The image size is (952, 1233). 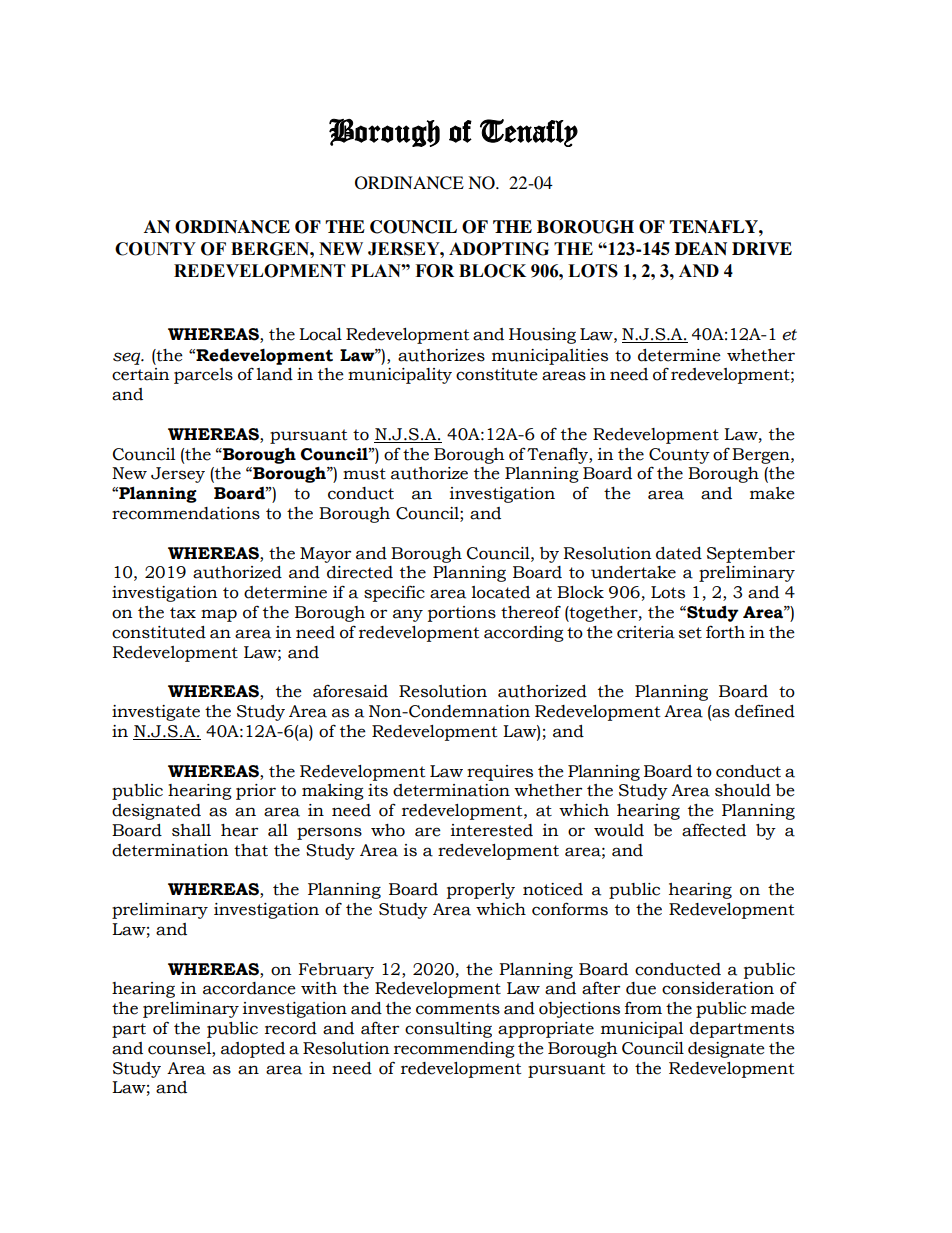 I want to click on ADOPTING, so click(x=499, y=249).
